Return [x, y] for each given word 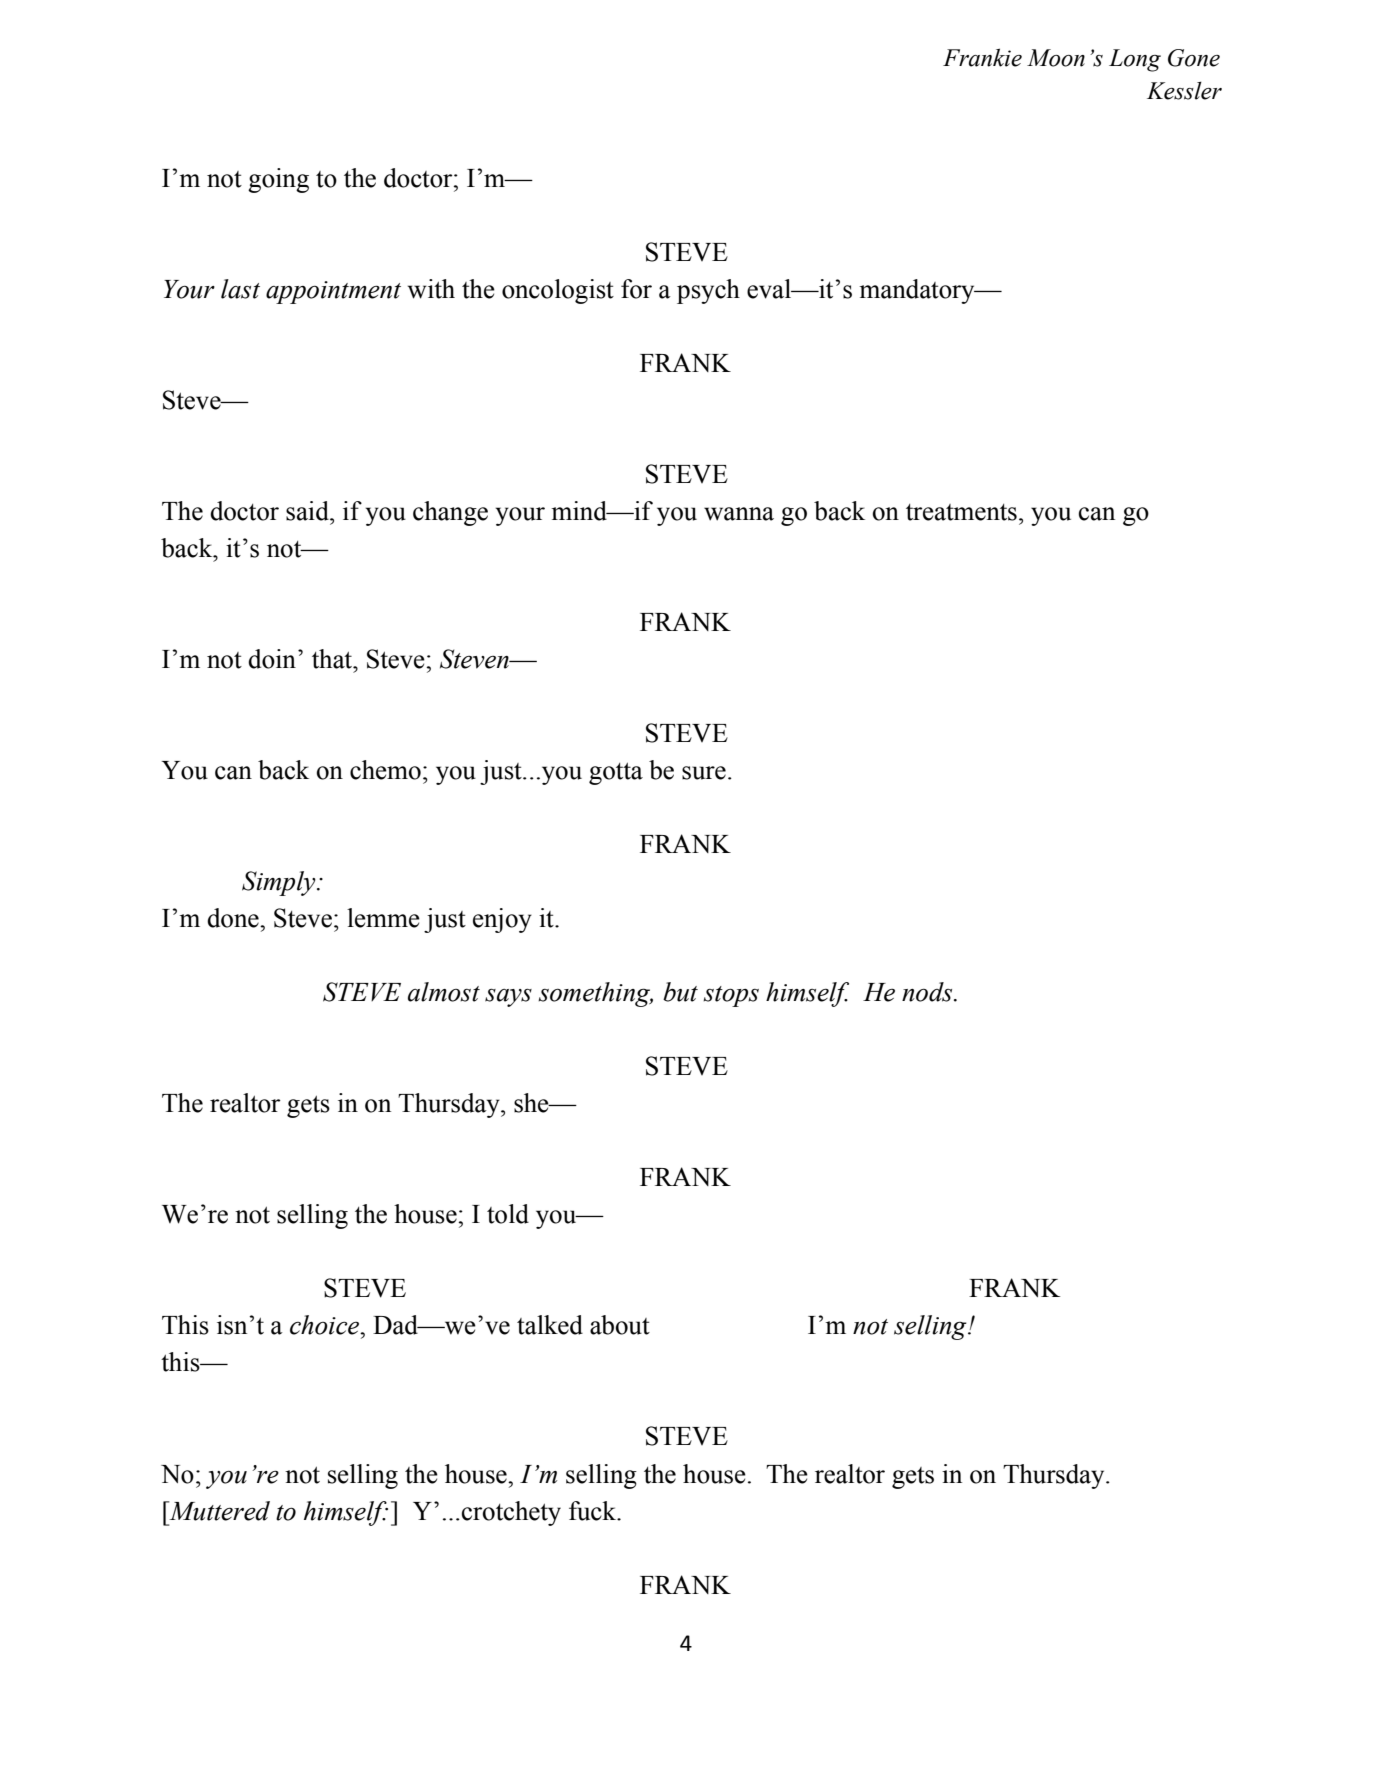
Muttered [218, 1511]
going [278, 180]
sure [704, 773]
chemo [385, 770]
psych [708, 291]
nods [928, 992]
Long [1135, 60]
